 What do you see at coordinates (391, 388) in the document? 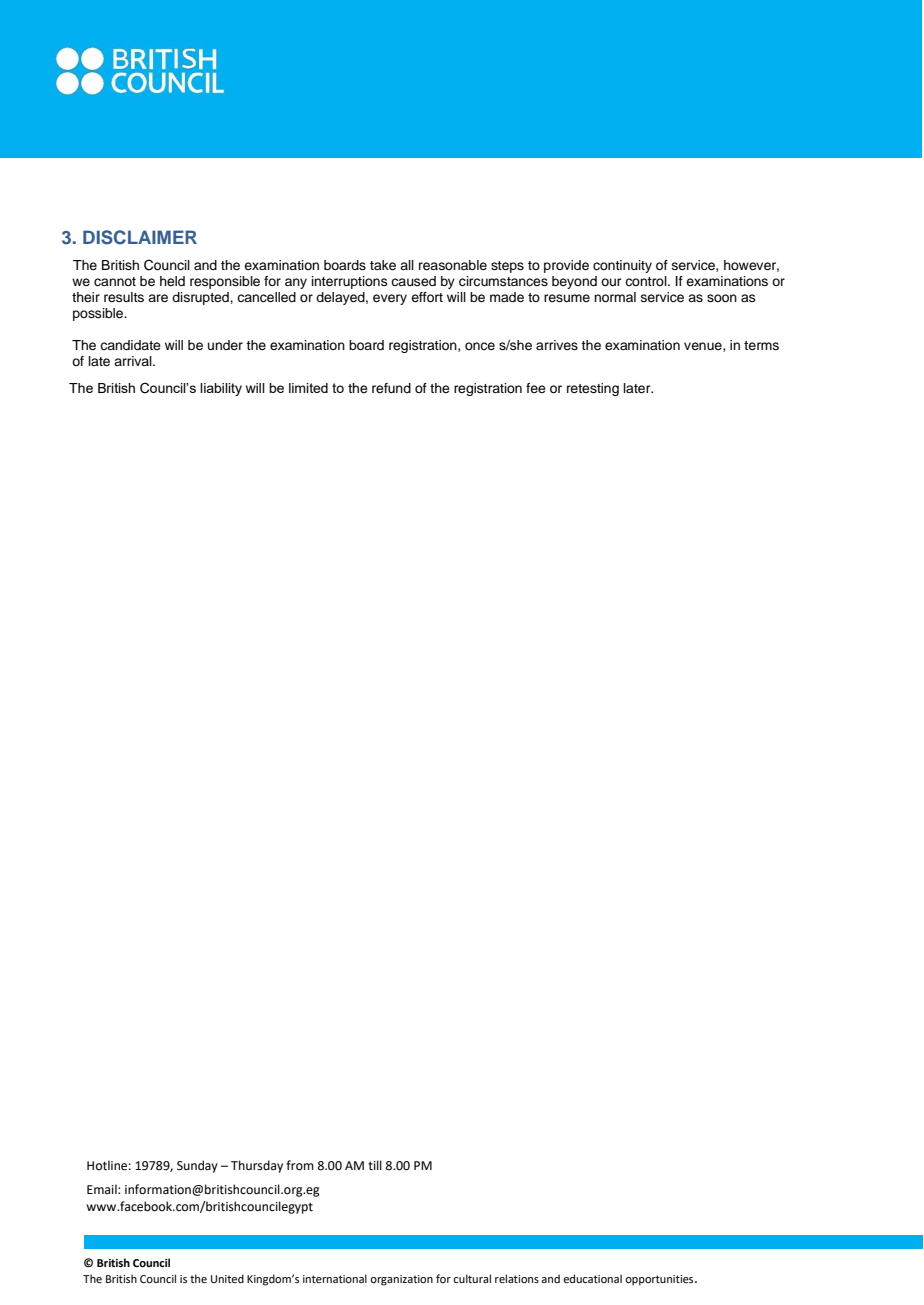
I see `refund` at bounding box center [391, 388].
